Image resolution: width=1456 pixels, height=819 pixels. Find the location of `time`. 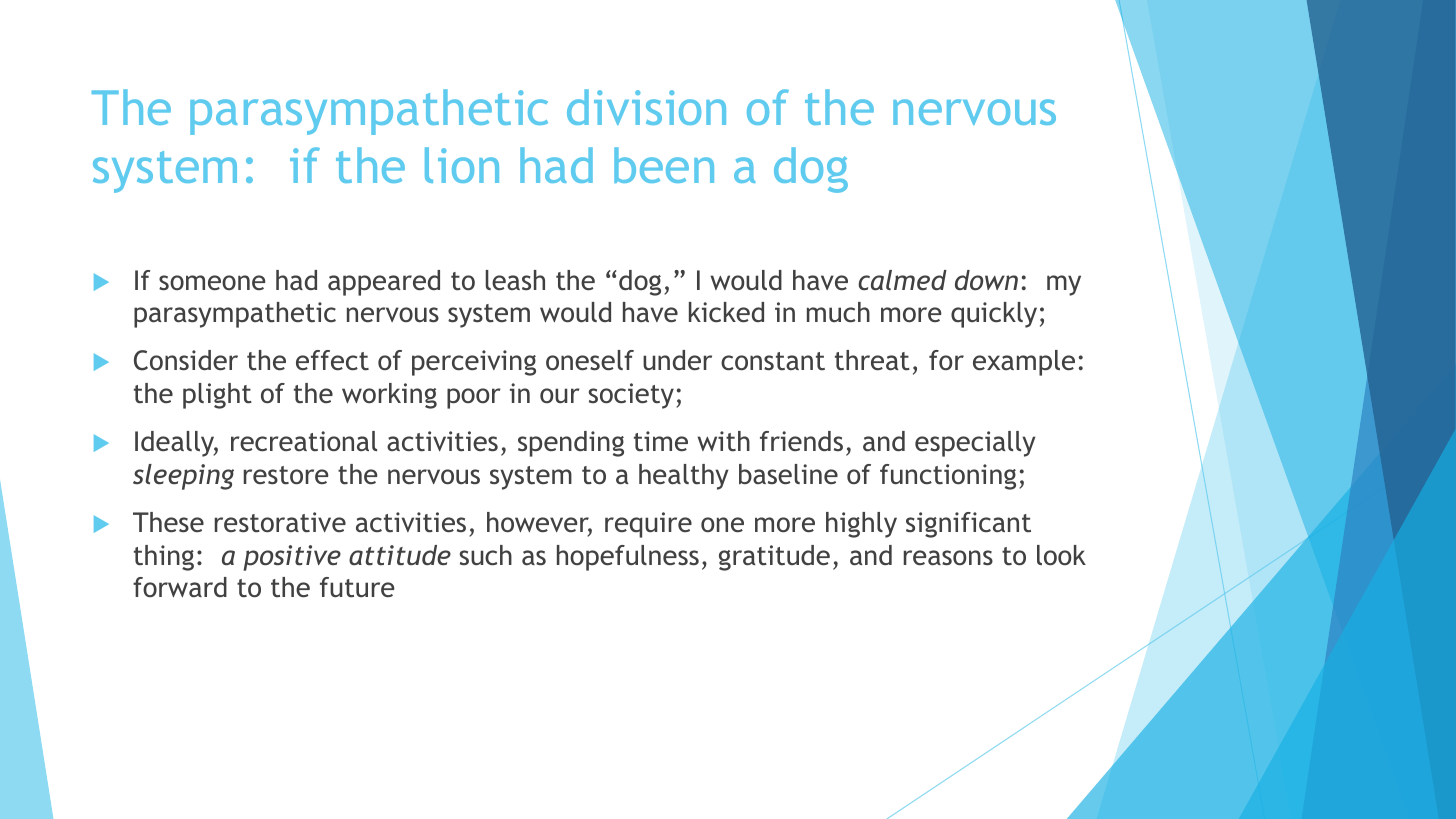

time is located at coordinates (661, 441).
